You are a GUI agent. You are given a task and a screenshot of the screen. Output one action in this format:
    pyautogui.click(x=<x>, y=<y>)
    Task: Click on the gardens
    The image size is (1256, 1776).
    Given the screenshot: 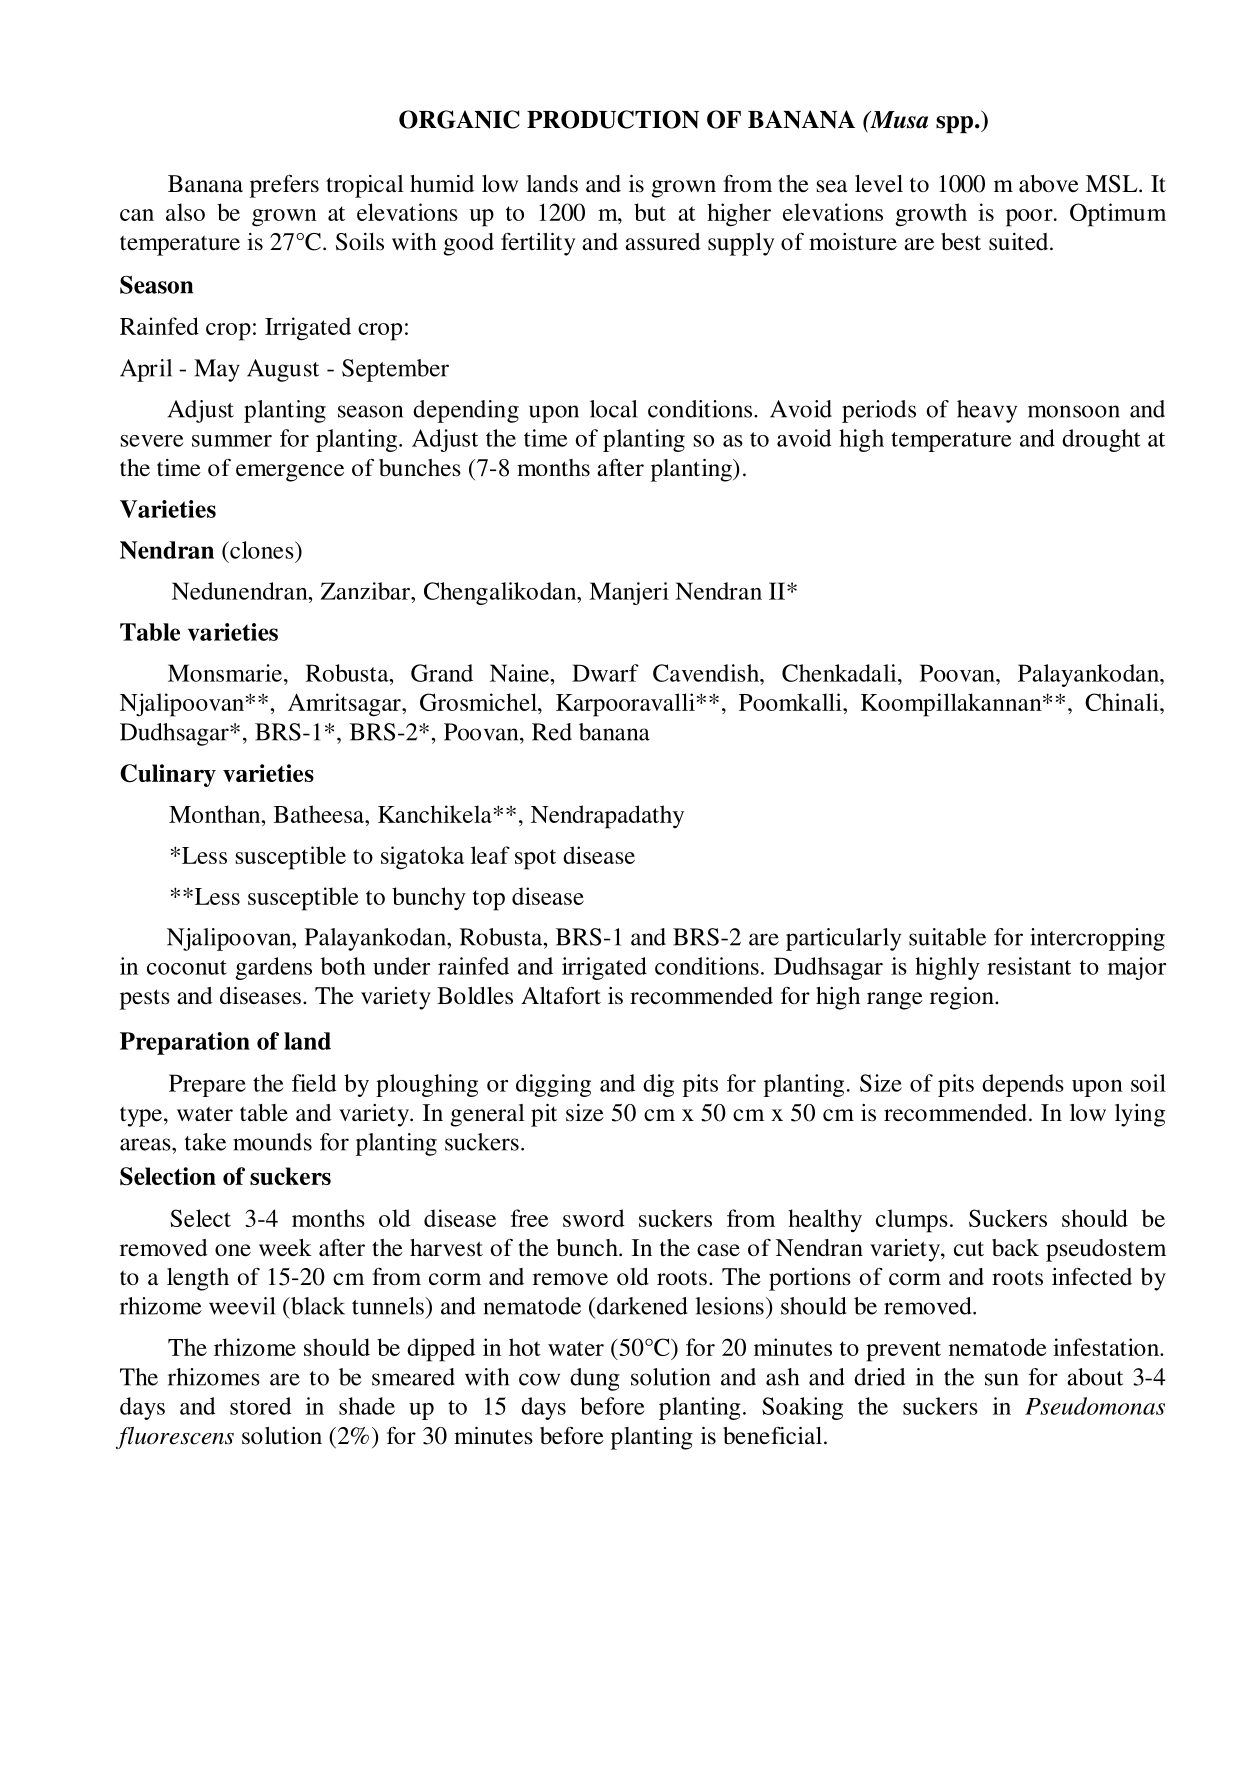 What is the action you would take?
    pyautogui.click(x=273, y=968)
